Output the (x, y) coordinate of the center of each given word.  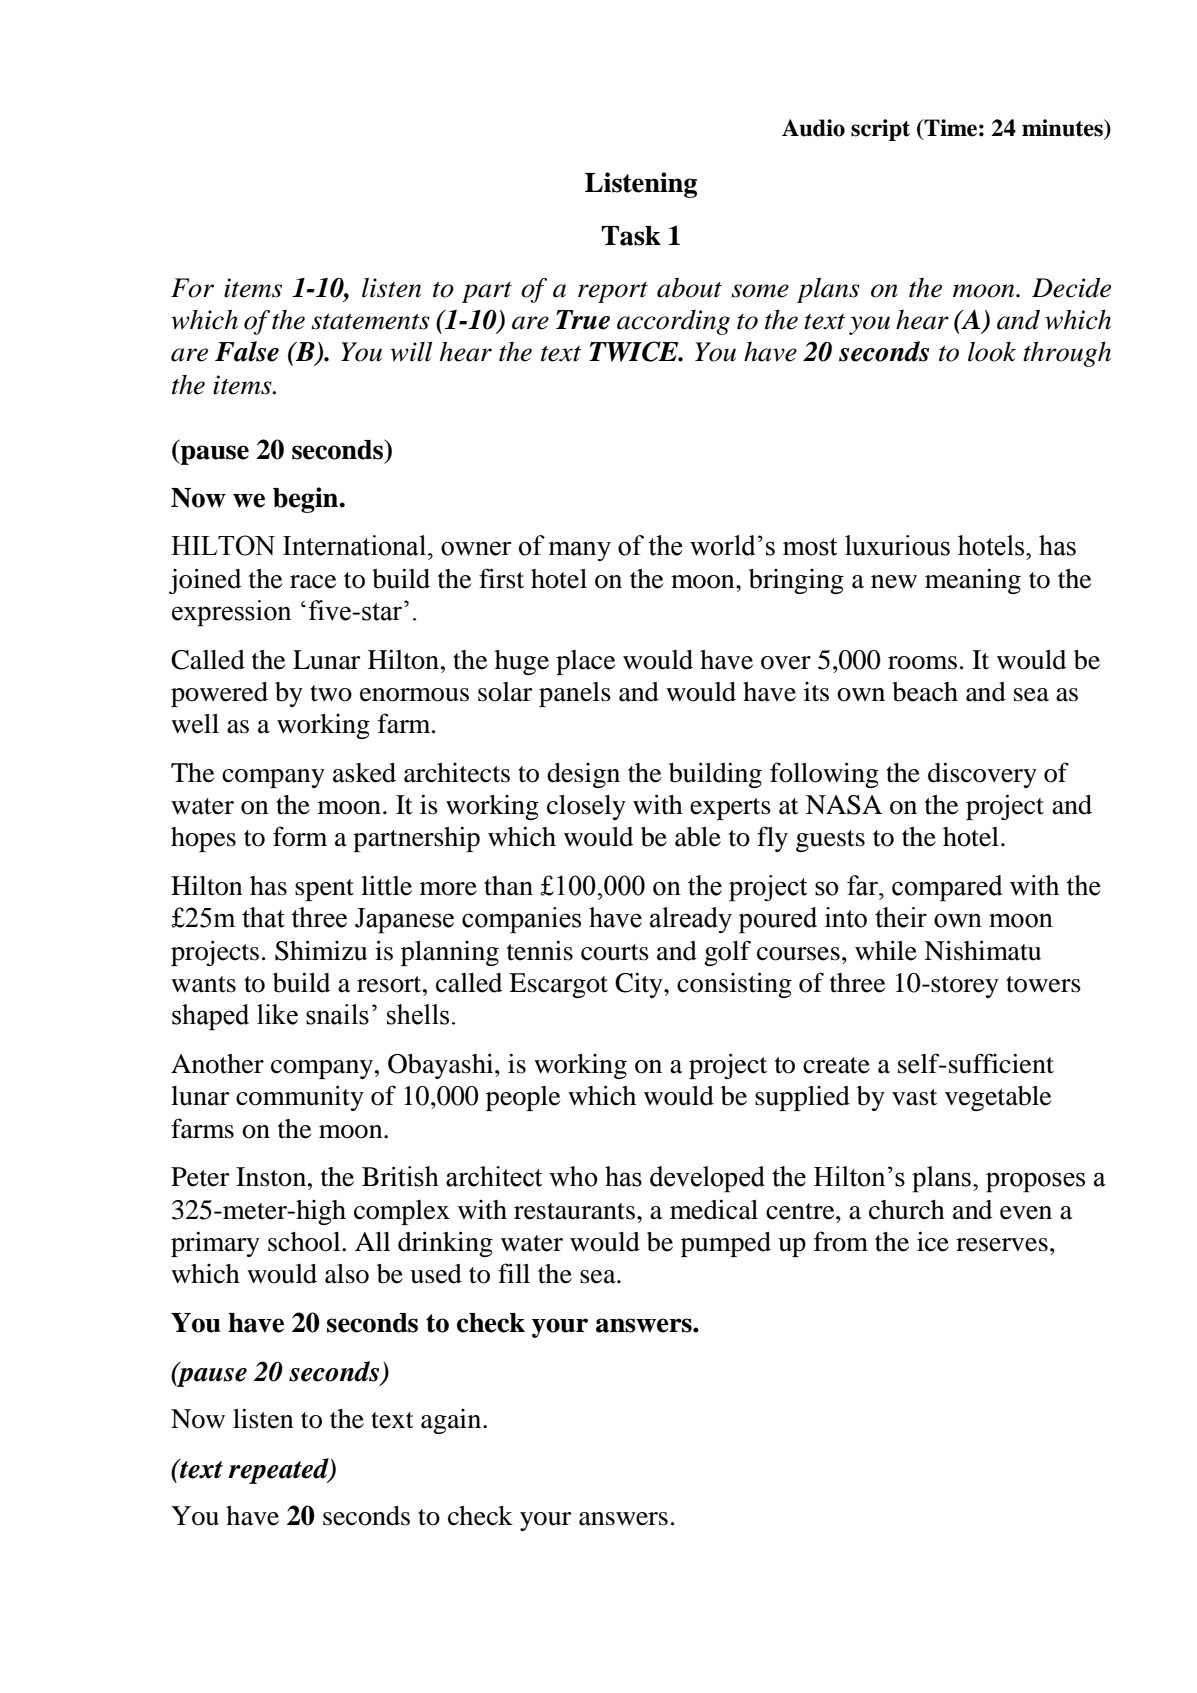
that (263, 917)
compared (947, 888)
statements (370, 321)
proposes (1035, 1182)
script (880, 130)
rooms (922, 663)
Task (631, 236)
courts (615, 952)
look (992, 352)
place (585, 662)
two (331, 693)
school (305, 1242)
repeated (279, 1471)
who (573, 1176)
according (673, 322)
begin (307, 500)
